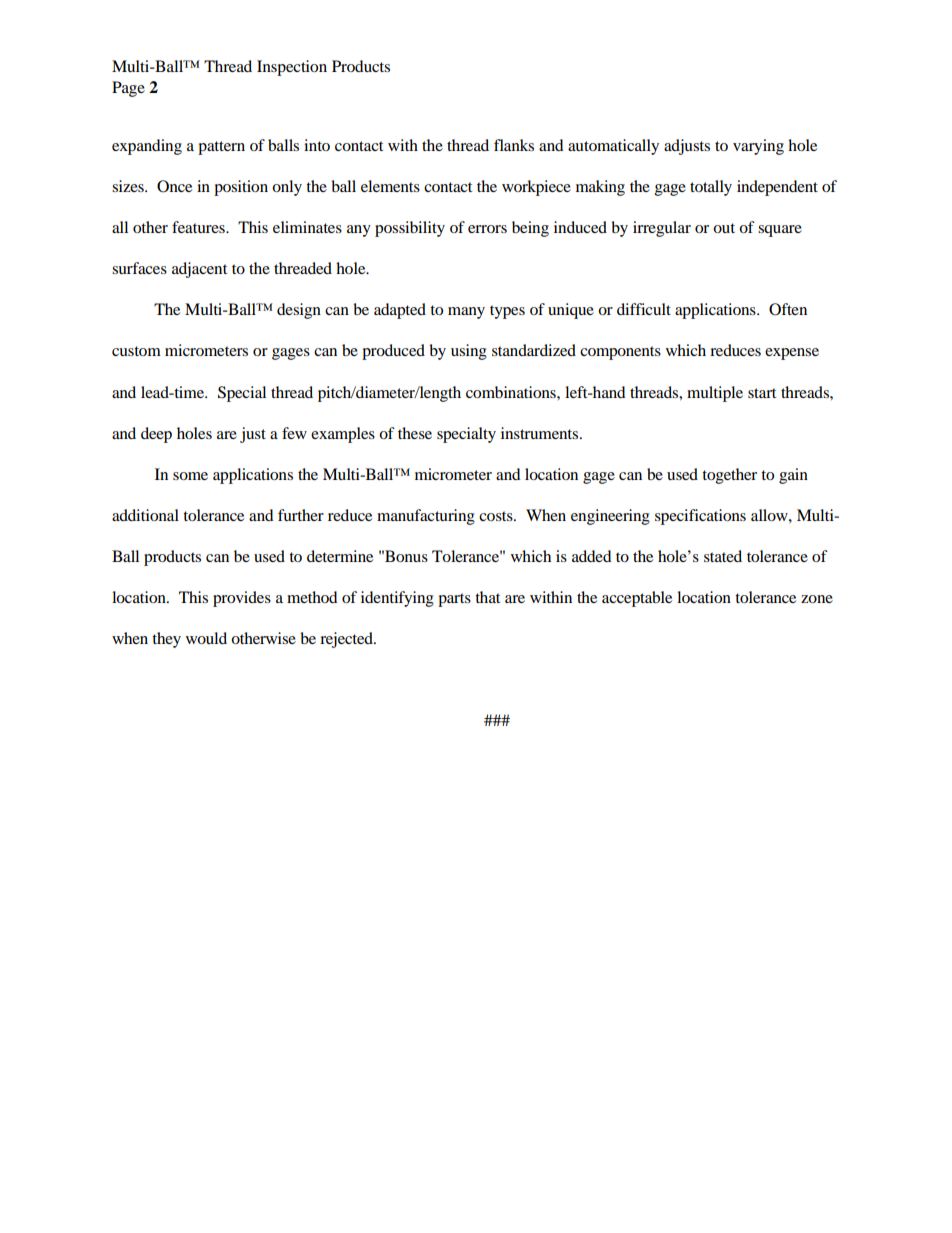  I want to click on together, so click(729, 476).
